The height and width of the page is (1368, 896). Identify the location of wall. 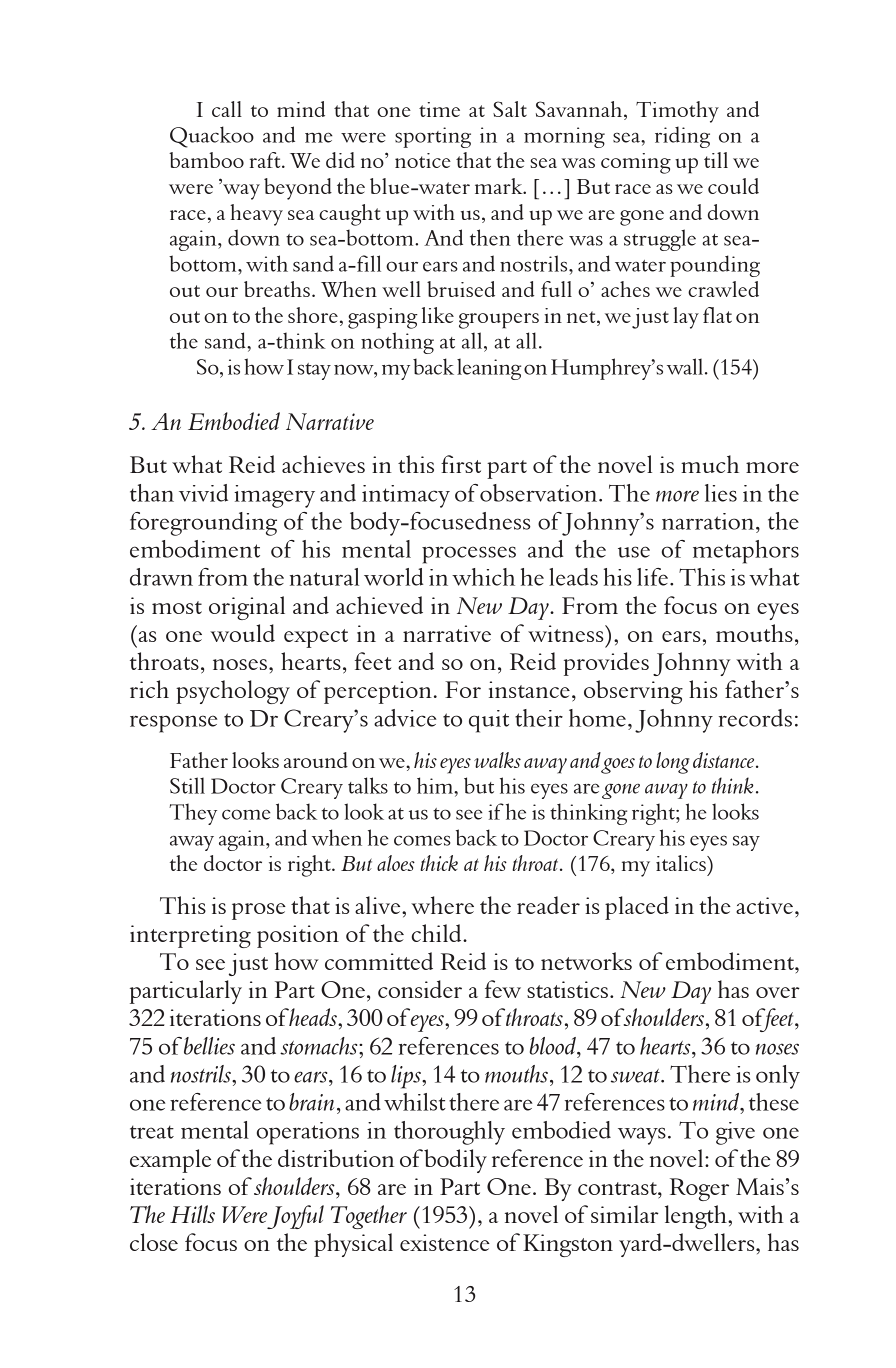
(685, 366).
